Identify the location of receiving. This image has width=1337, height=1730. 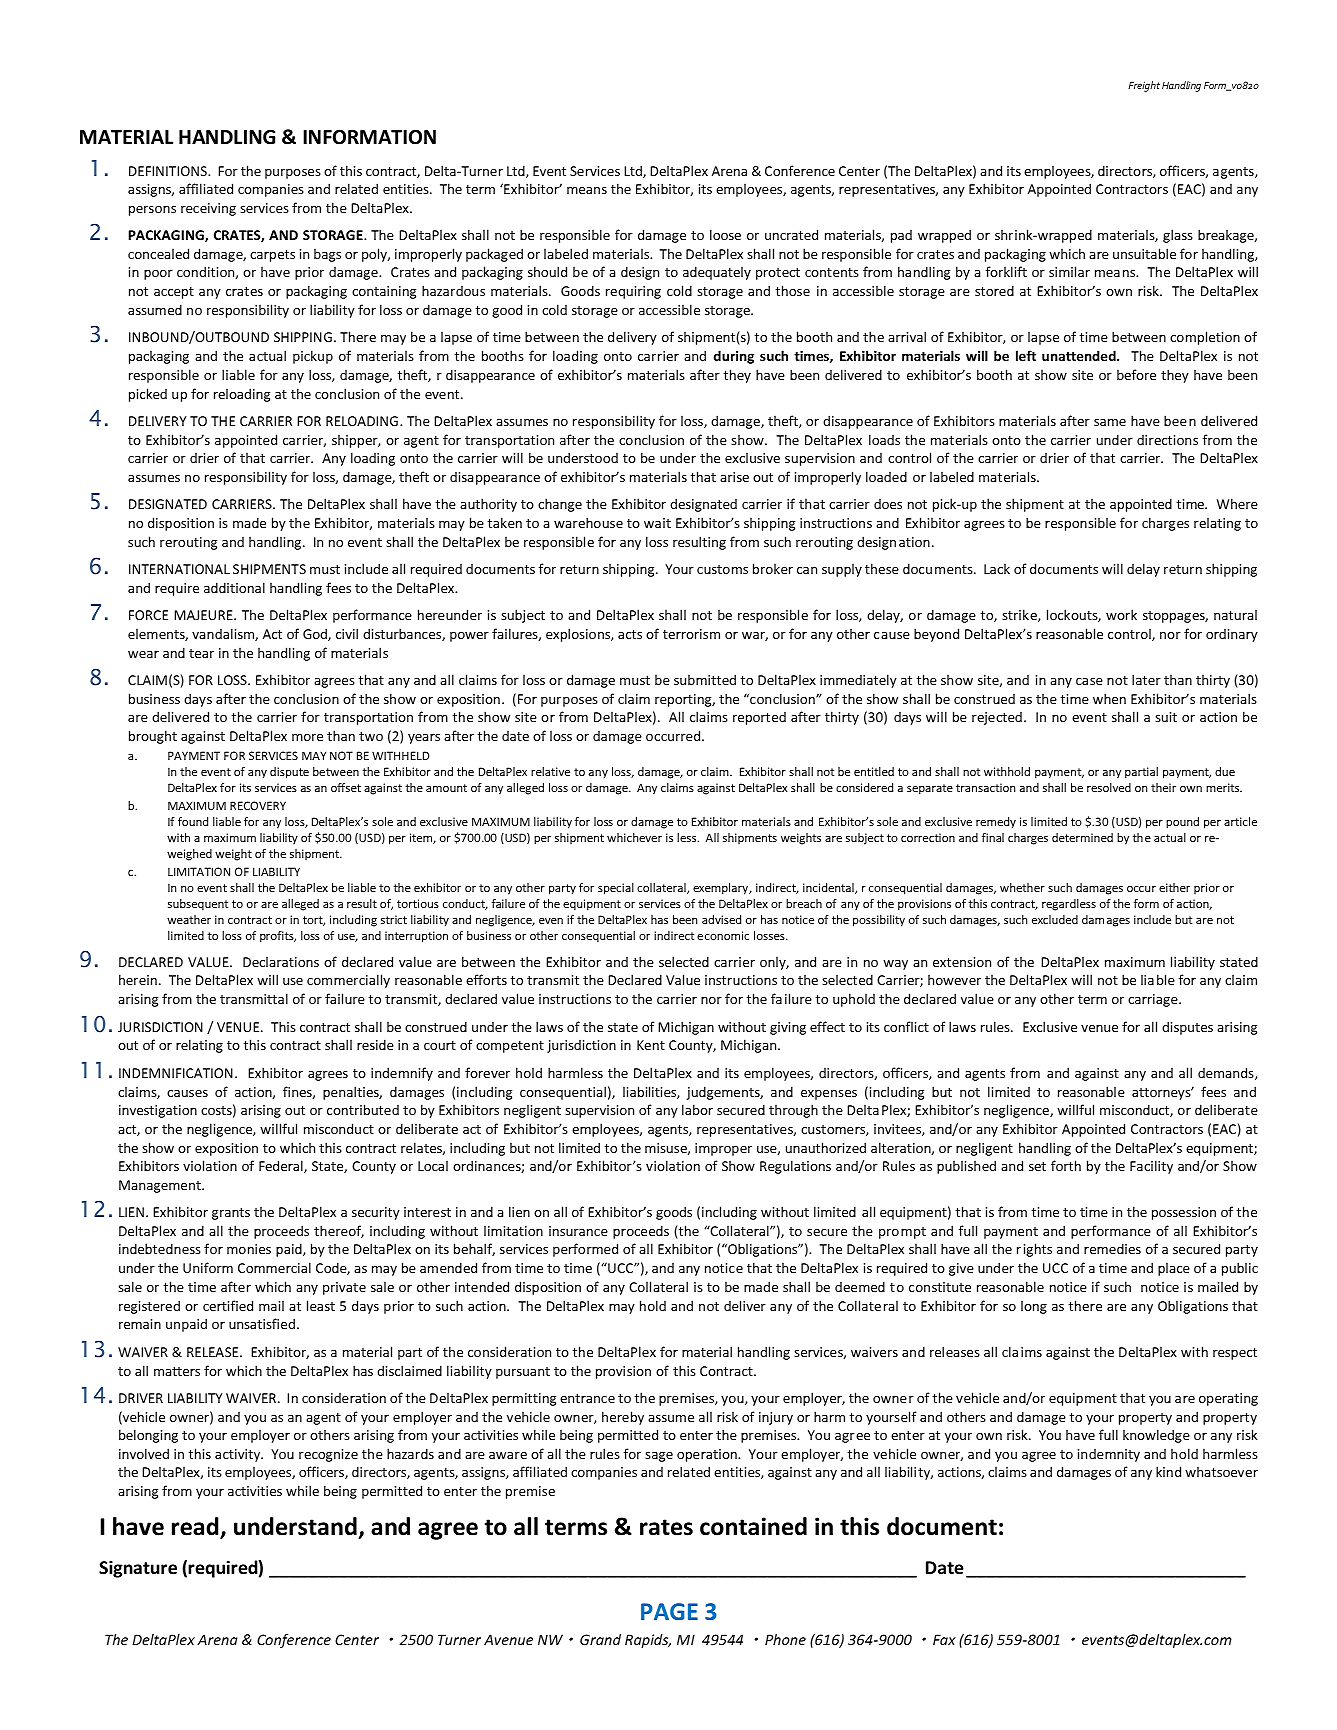
(208, 209).
